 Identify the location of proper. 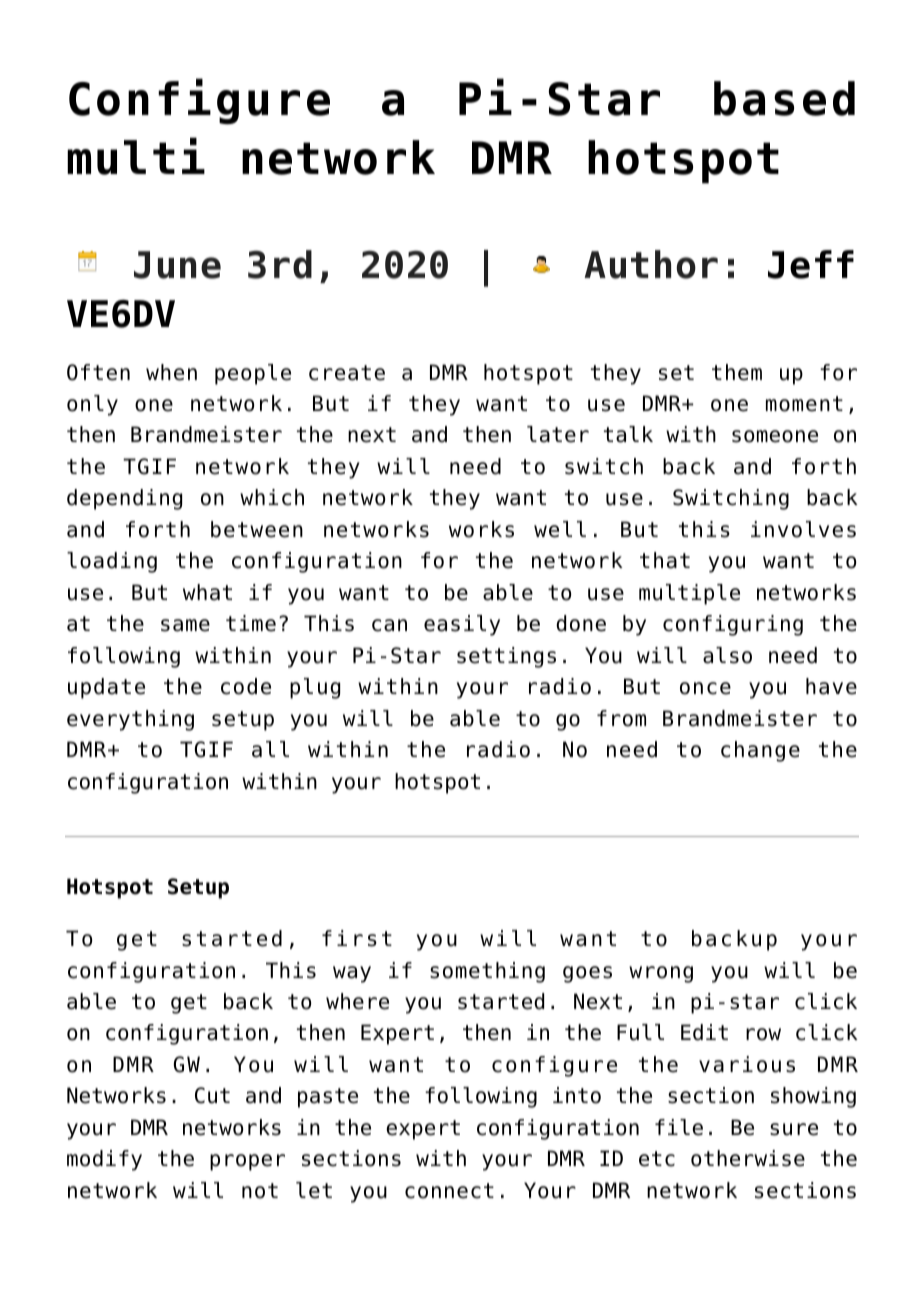
(247, 1162).
